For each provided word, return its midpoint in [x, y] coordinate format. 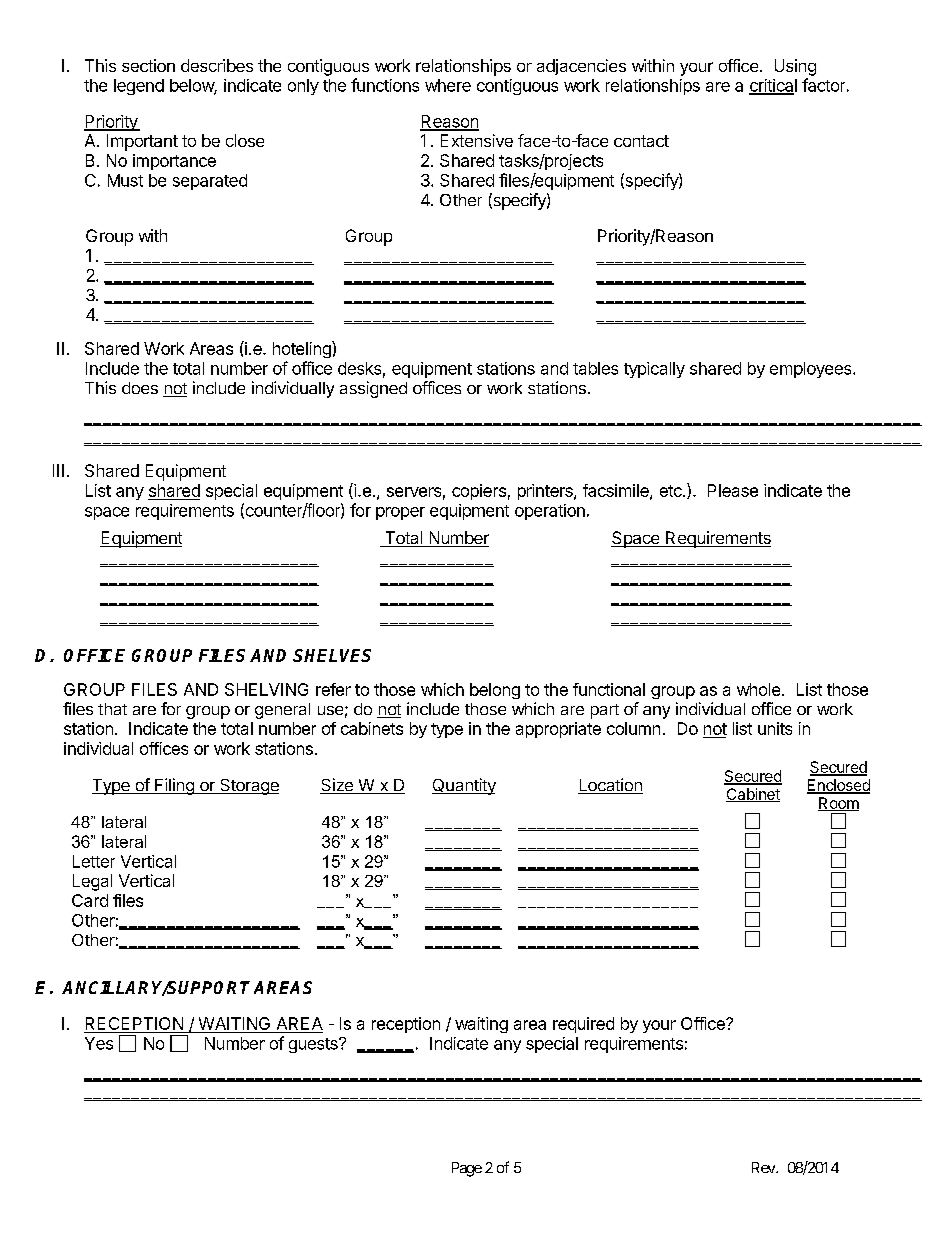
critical [773, 86]
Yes [99, 1043]
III [58, 470]
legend [139, 87]
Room [838, 804]
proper [400, 513]
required [583, 1025]
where [448, 85]
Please [733, 490]
